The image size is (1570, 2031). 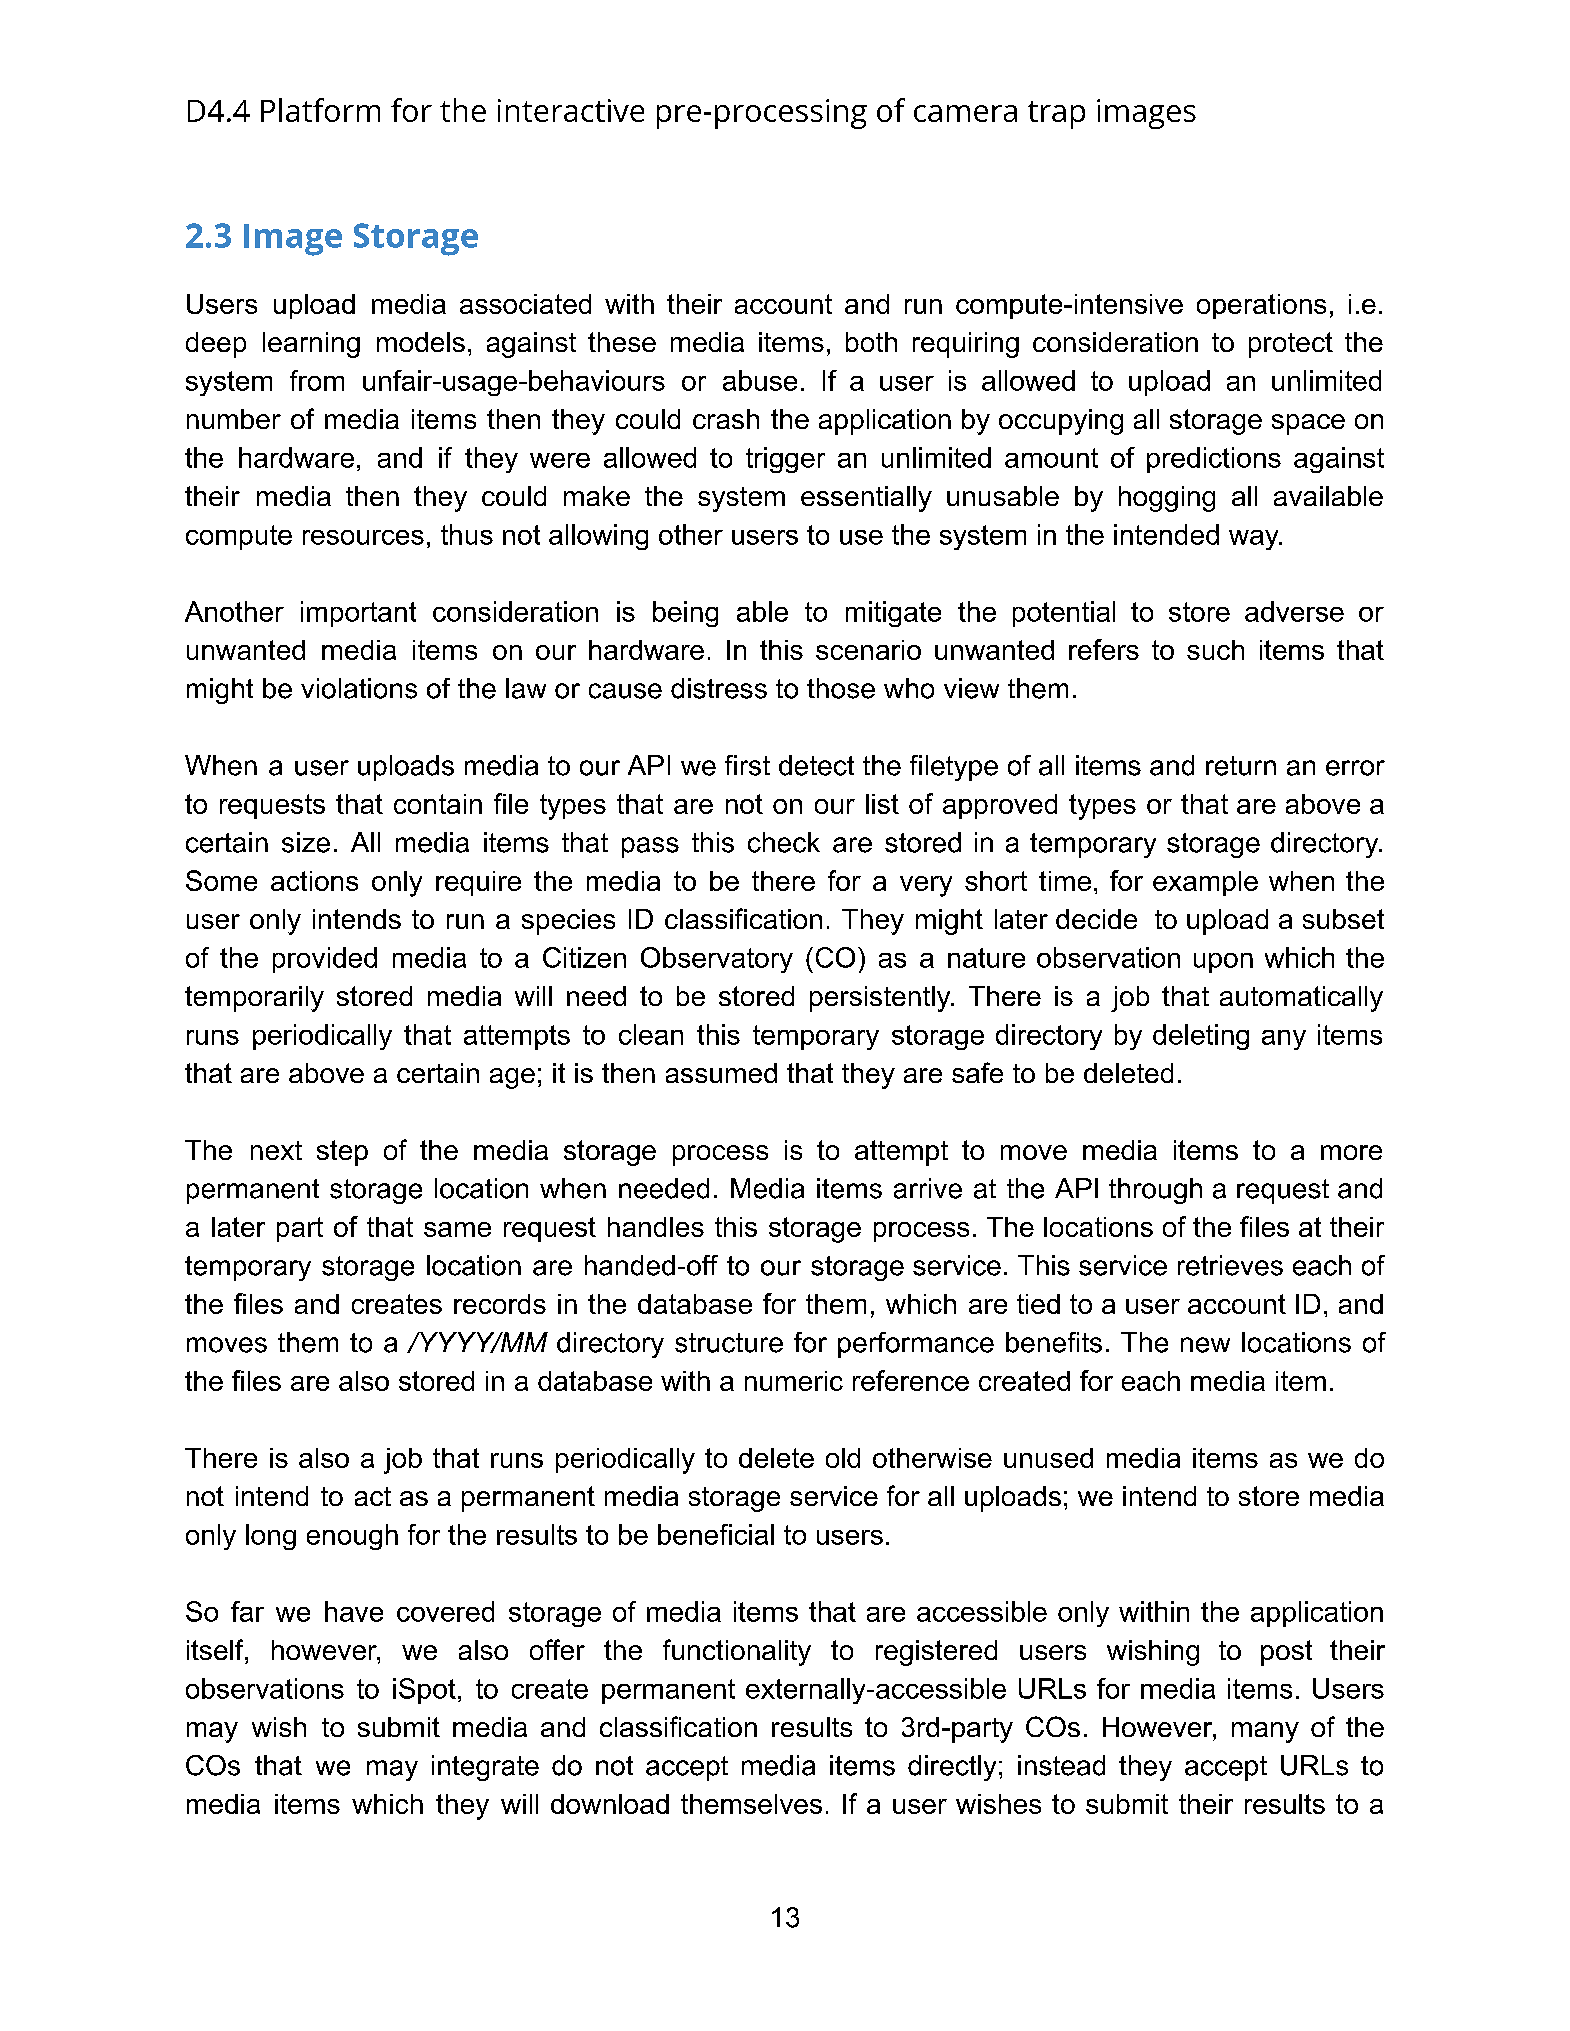 I want to click on trigger, so click(x=785, y=460).
